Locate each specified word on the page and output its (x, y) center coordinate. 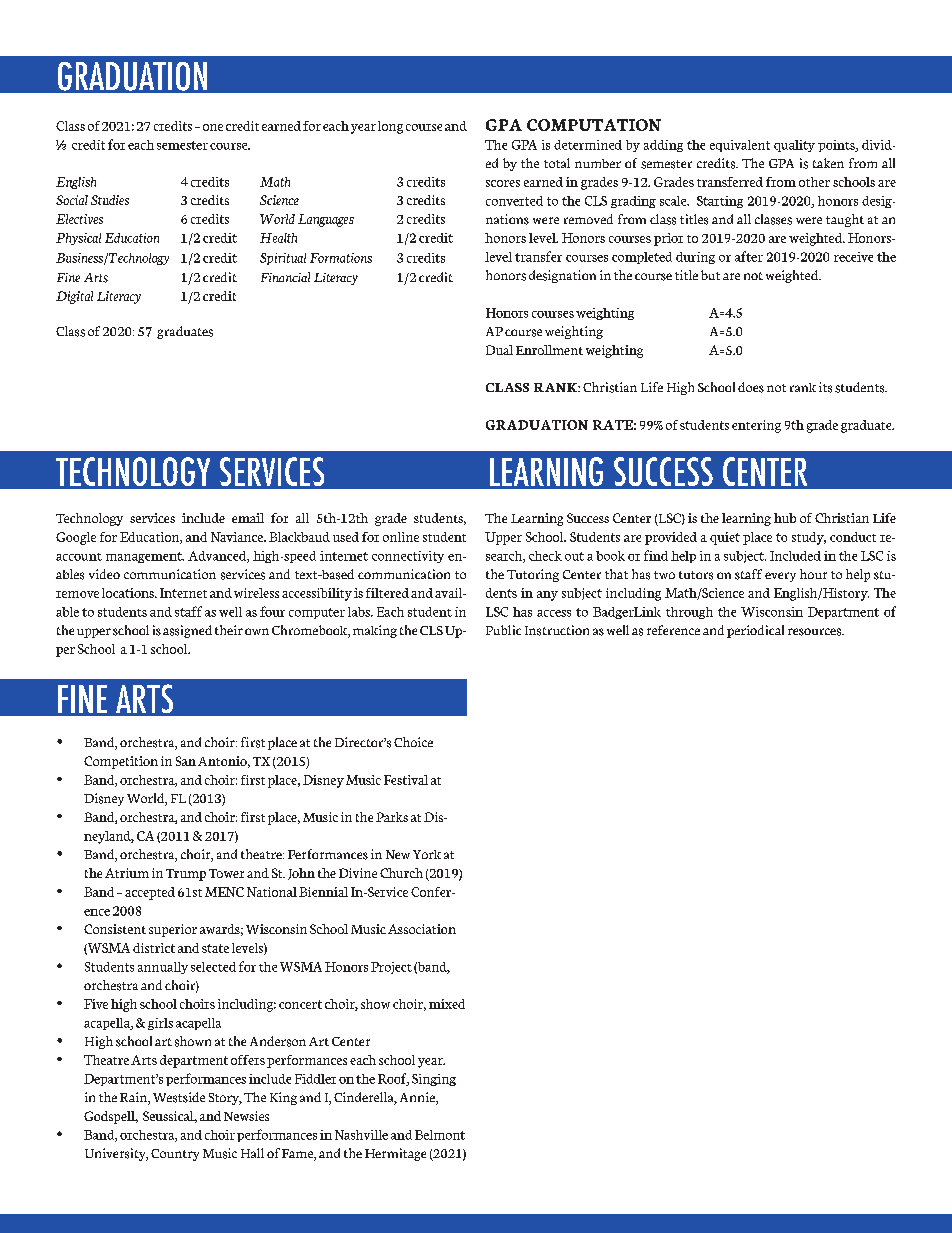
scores (503, 183)
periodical (755, 631)
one (213, 127)
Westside (179, 1097)
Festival (406, 780)
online (401, 537)
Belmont (440, 1135)
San (186, 761)
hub (785, 518)
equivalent (740, 146)
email (248, 518)
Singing (434, 1080)
